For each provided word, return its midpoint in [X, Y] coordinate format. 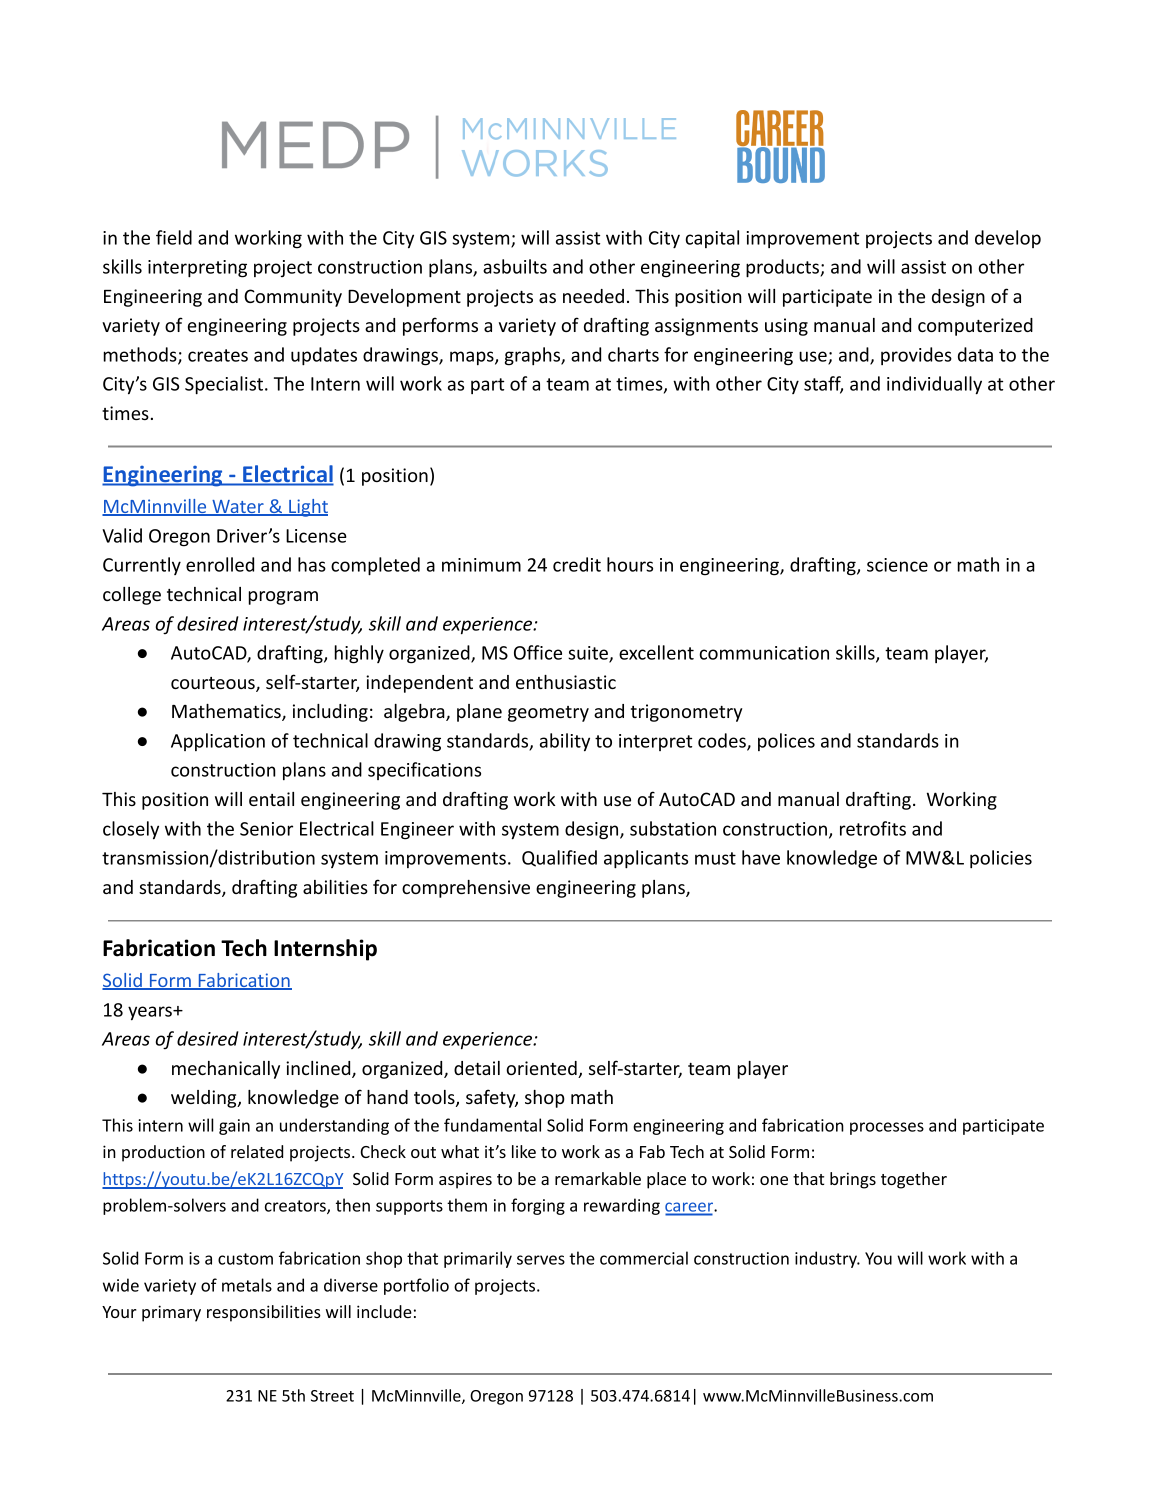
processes [887, 1128]
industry [827, 1259]
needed [593, 296]
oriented [542, 1069]
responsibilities [264, 1313]
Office [538, 652]
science [897, 565]
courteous [214, 684]
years [151, 1013]
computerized [975, 327]
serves [541, 1260]
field [174, 237]
